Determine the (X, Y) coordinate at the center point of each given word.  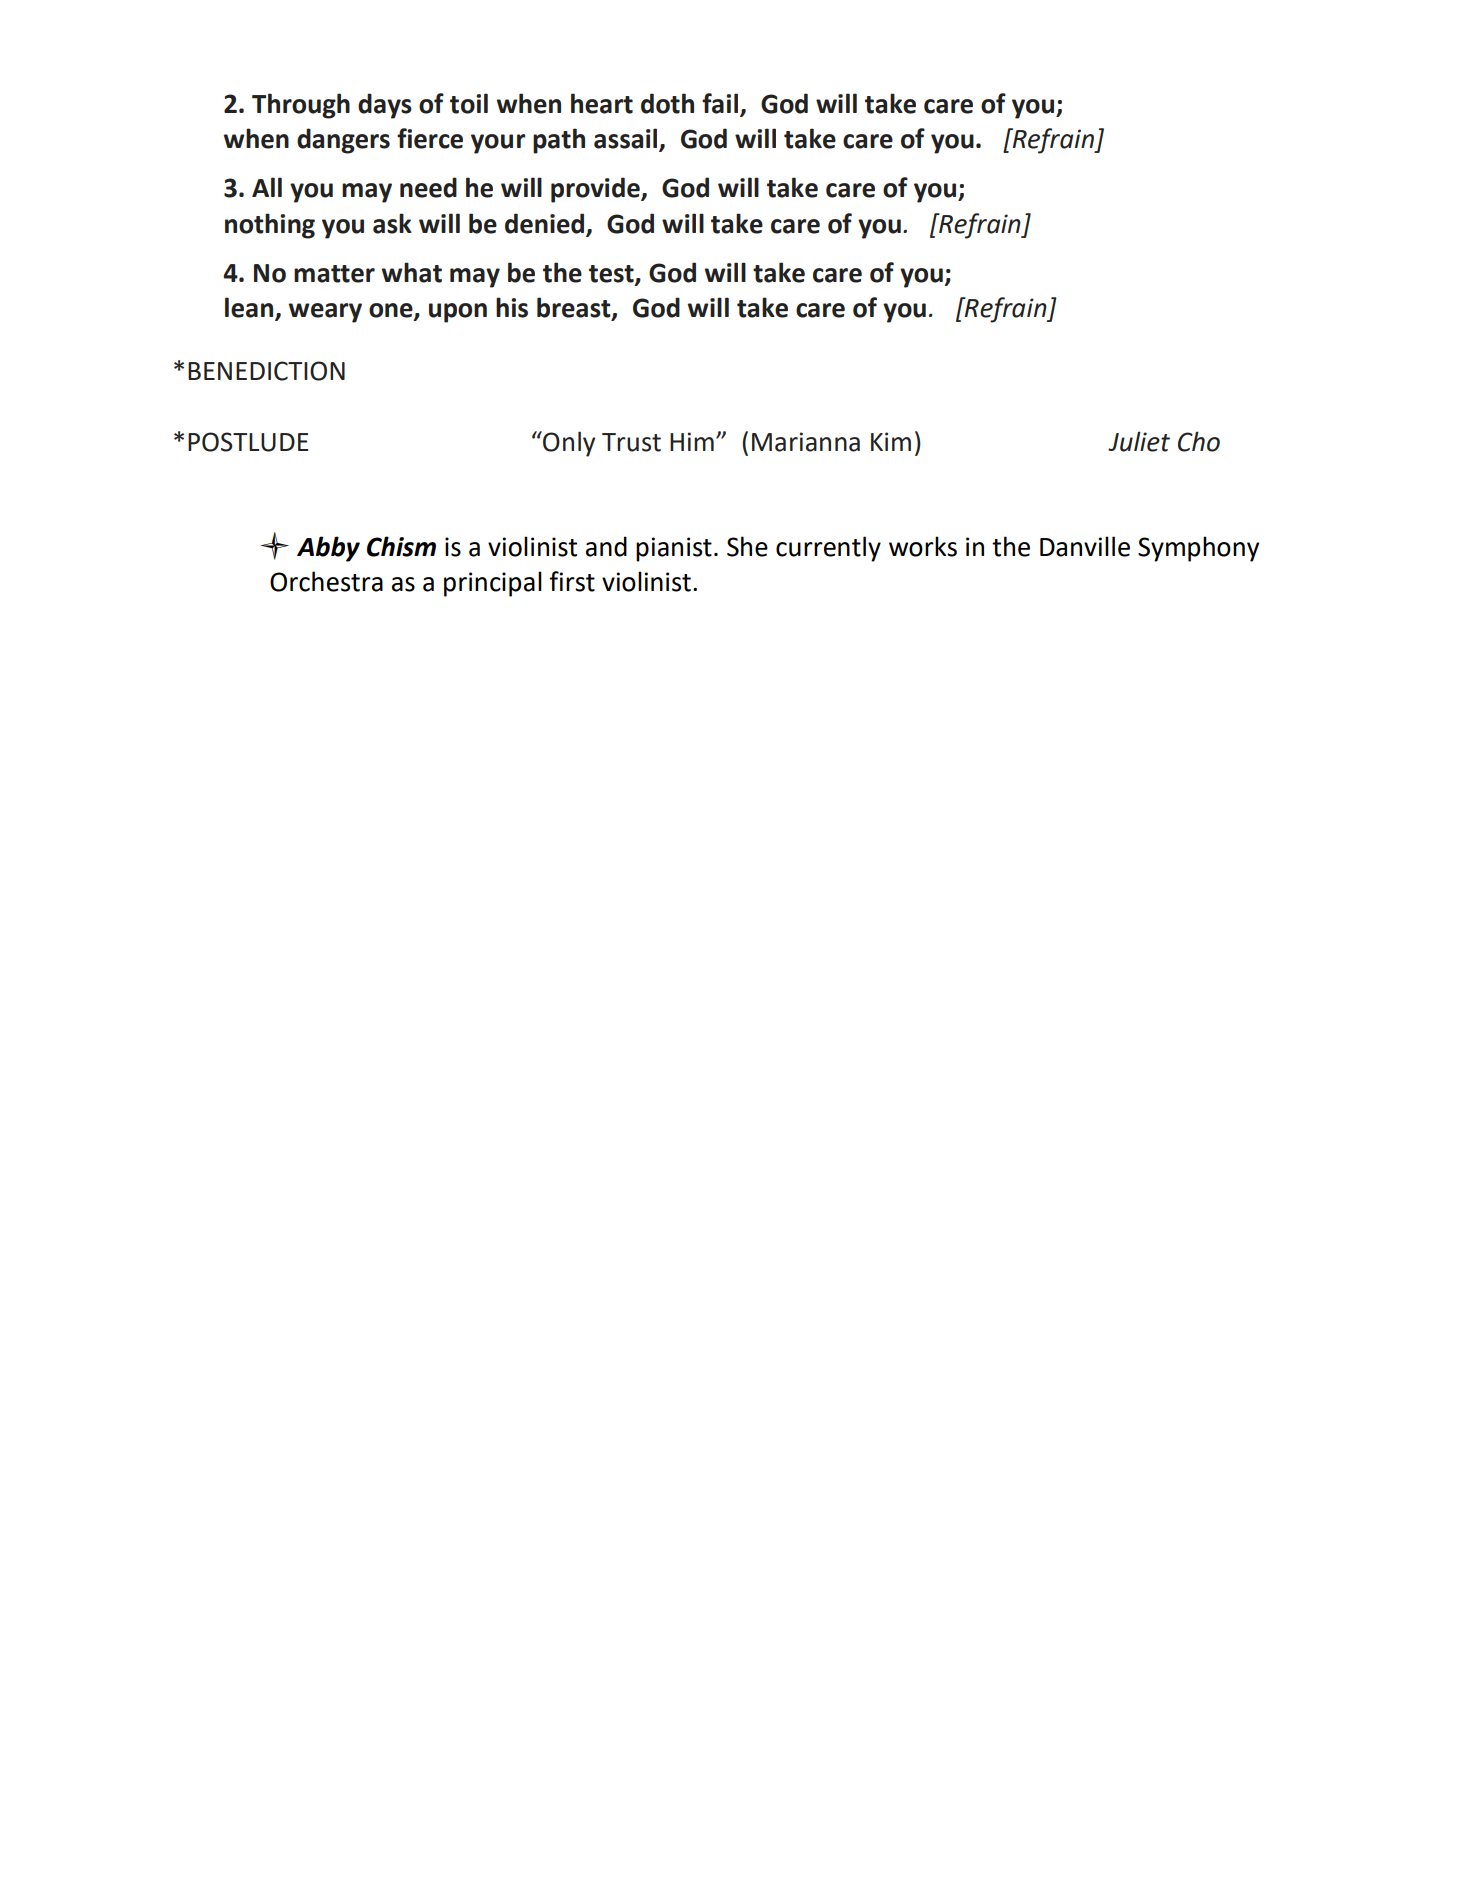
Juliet (1139, 441)
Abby (328, 549)
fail (720, 103)
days (385, 106)
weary (325, 313)
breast (575, 308)
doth (667, 103)
